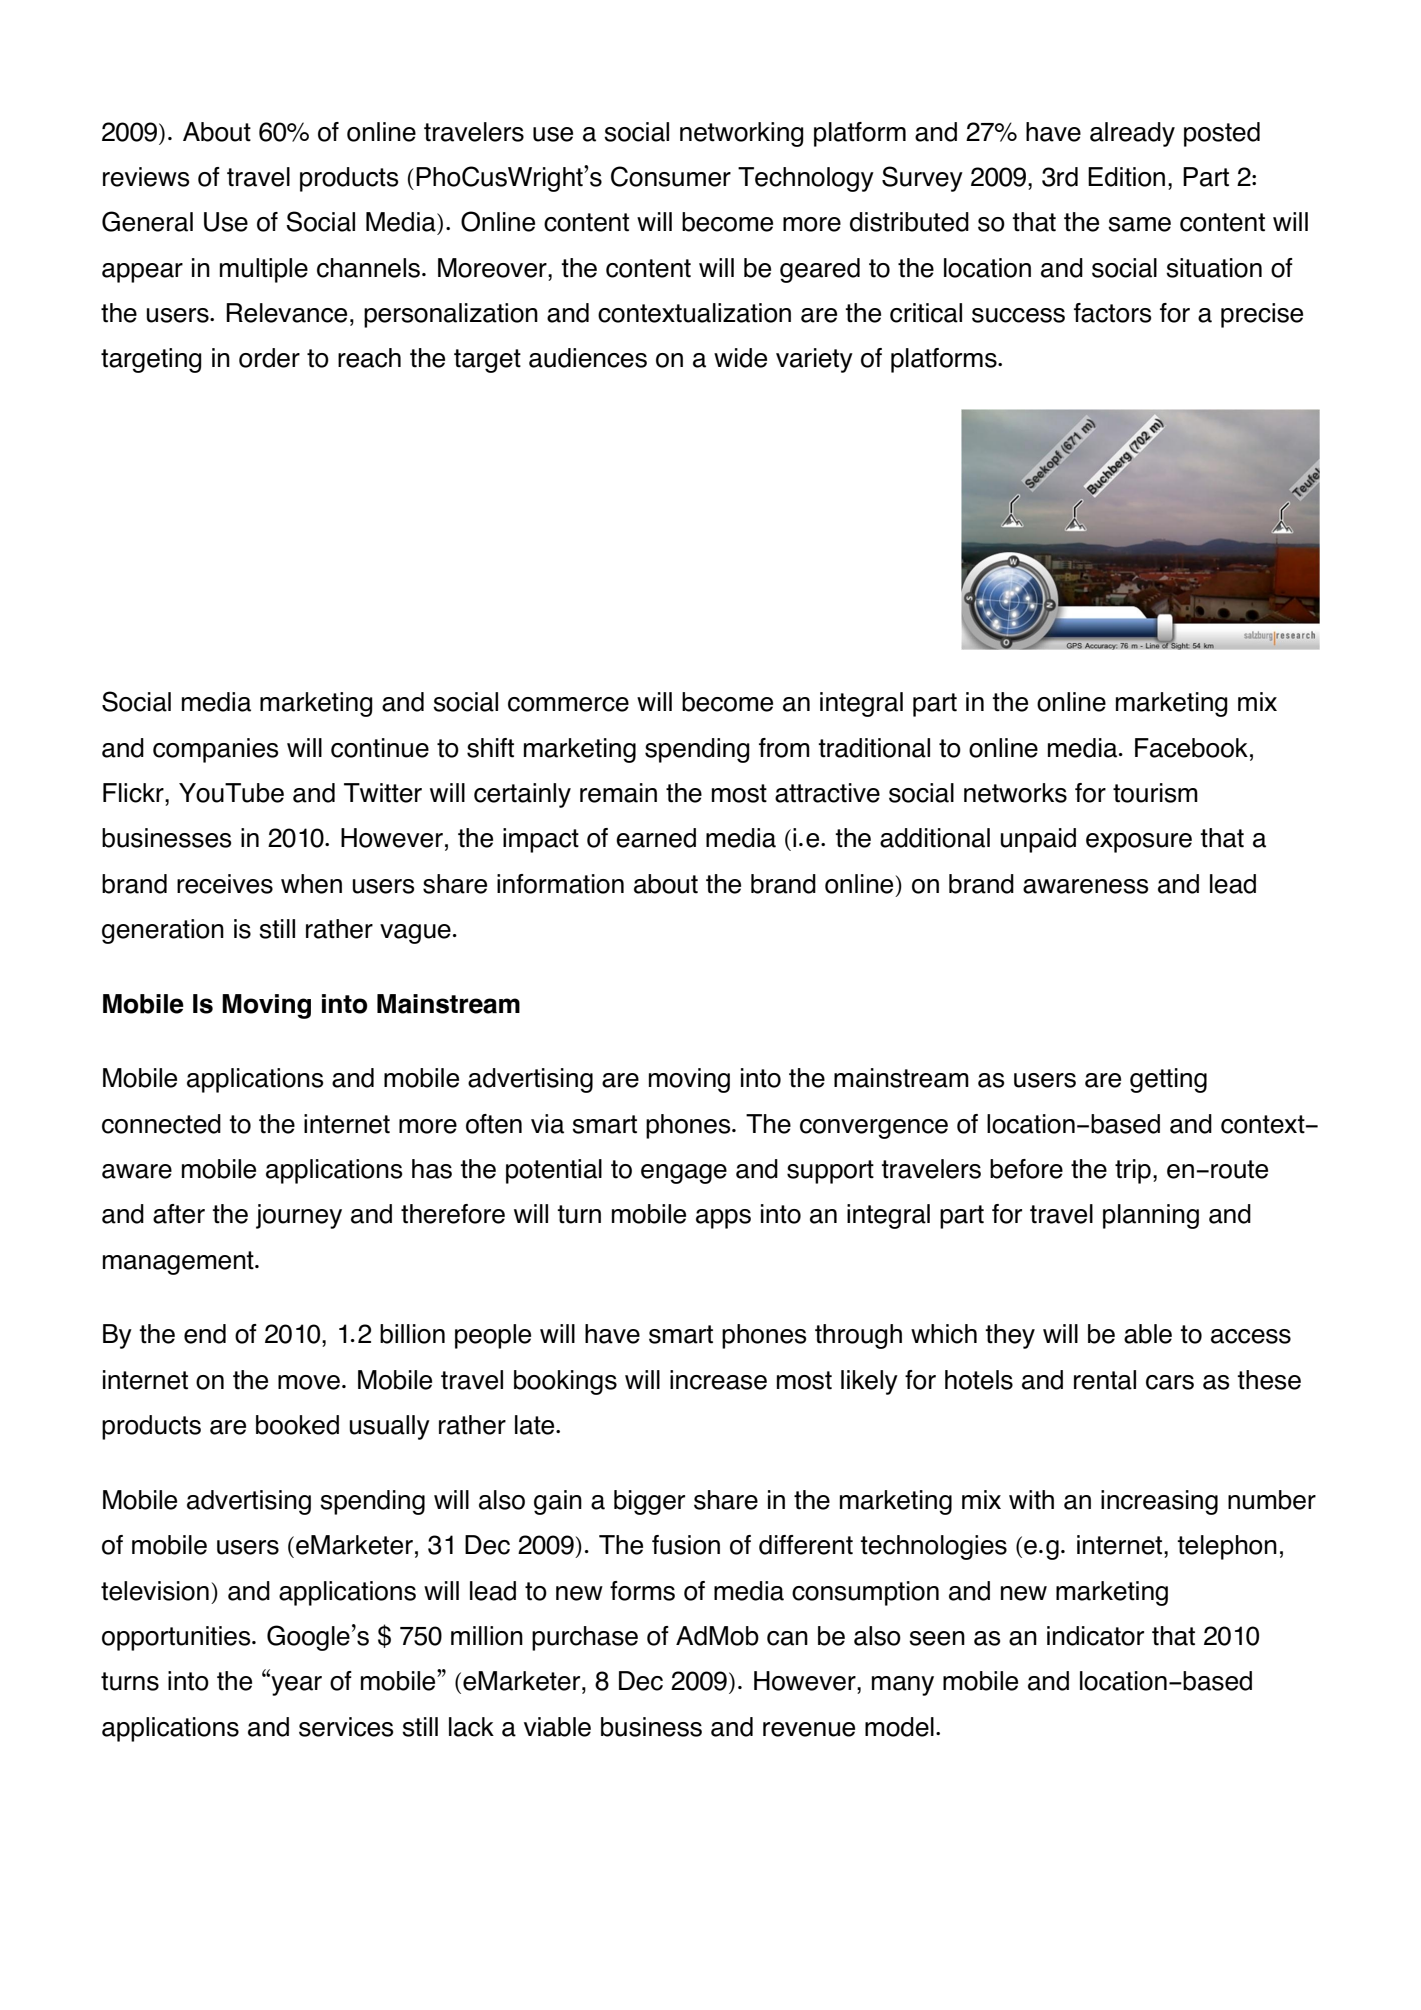  What do you see at coordinates (784, 748) in the screenshot?
I see `from` at bounding box center [784, 748].
